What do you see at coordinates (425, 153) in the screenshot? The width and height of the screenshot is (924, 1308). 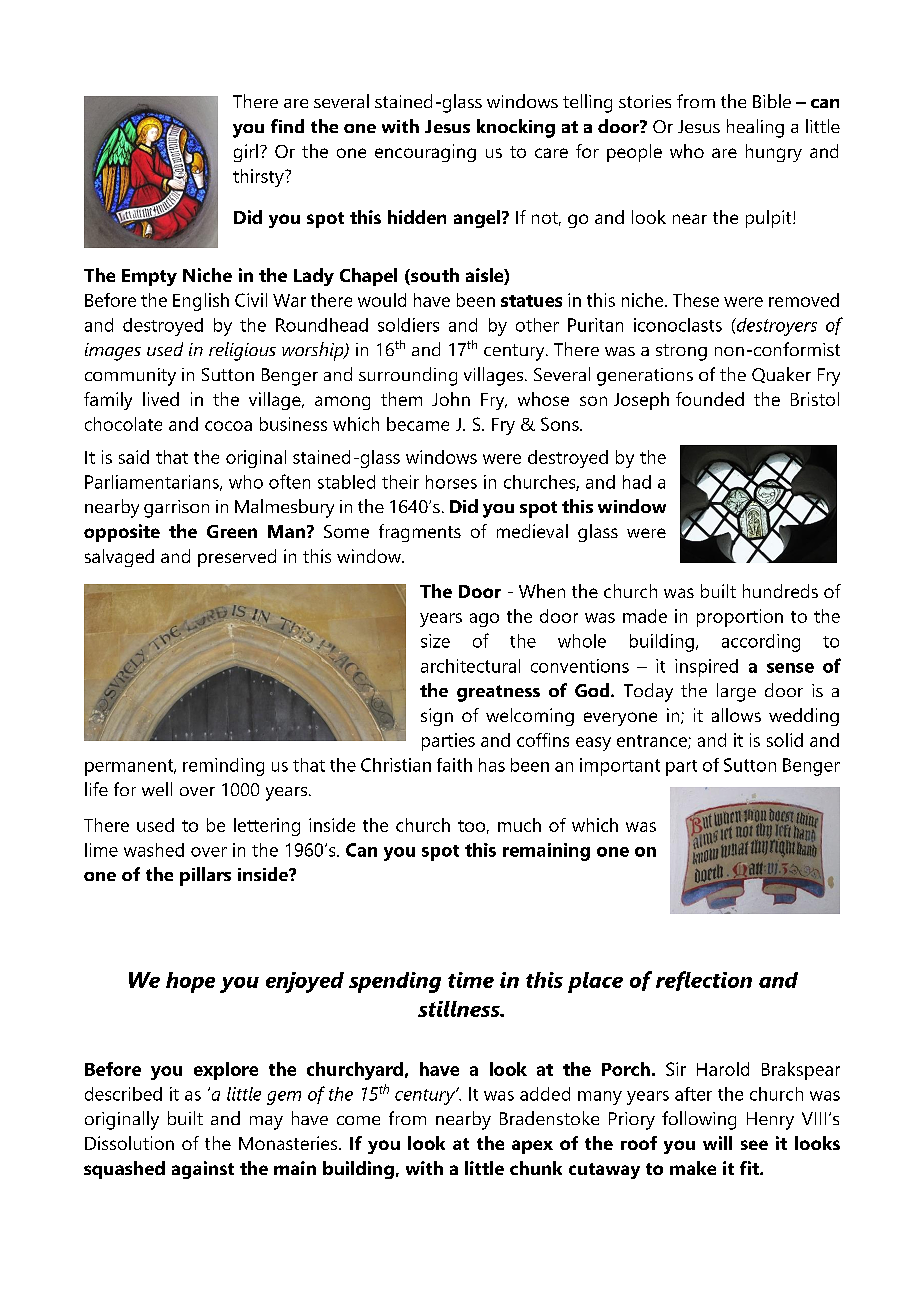 I see `encouraging` at bounding box center [425, 153].
